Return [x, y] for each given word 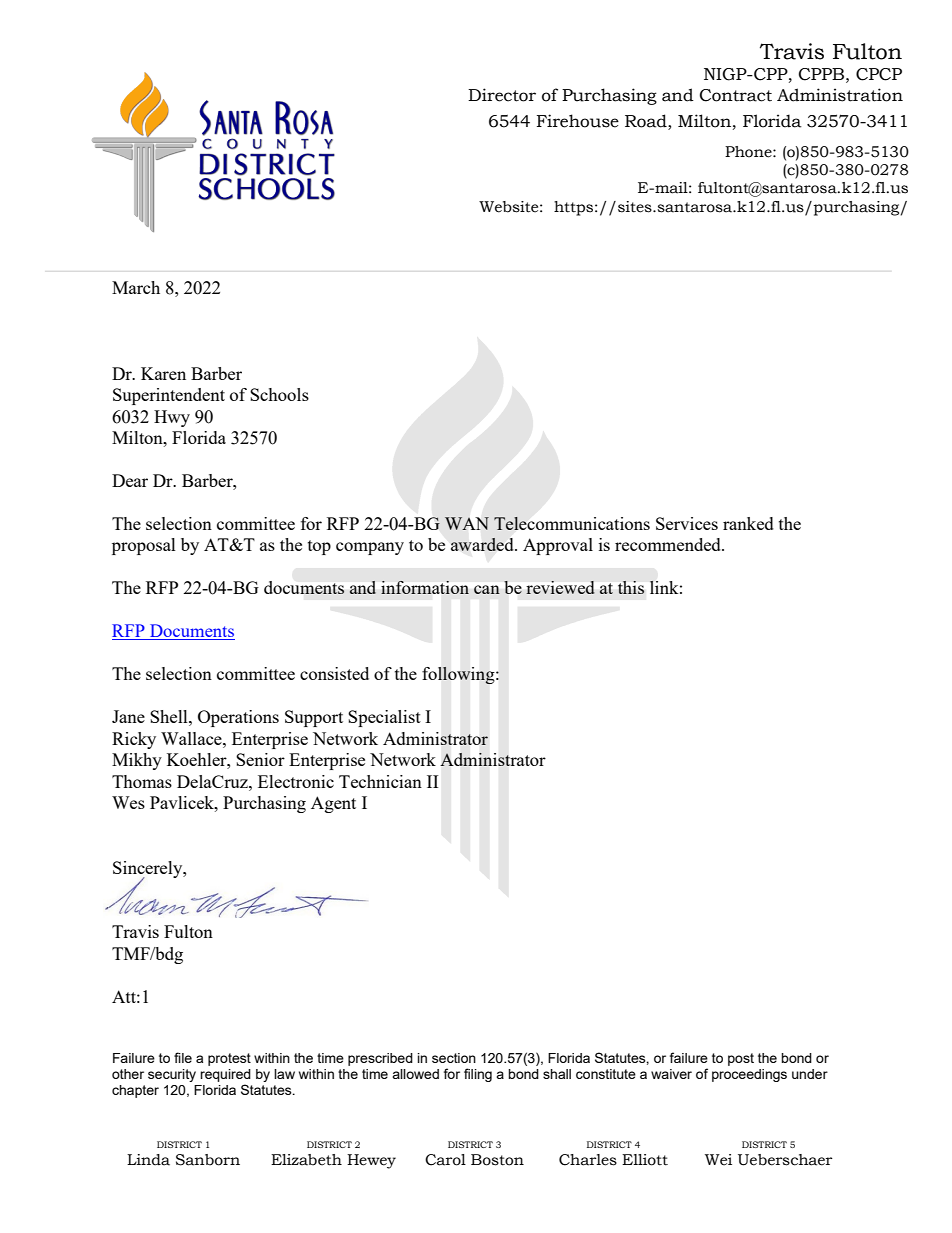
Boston [497, 1160]
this [631, 587]
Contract [736, 95]
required [225, 1075]
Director [502, 95]
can [487, 589]
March [136, 287]
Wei [718, 1160]
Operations [238, 718]
